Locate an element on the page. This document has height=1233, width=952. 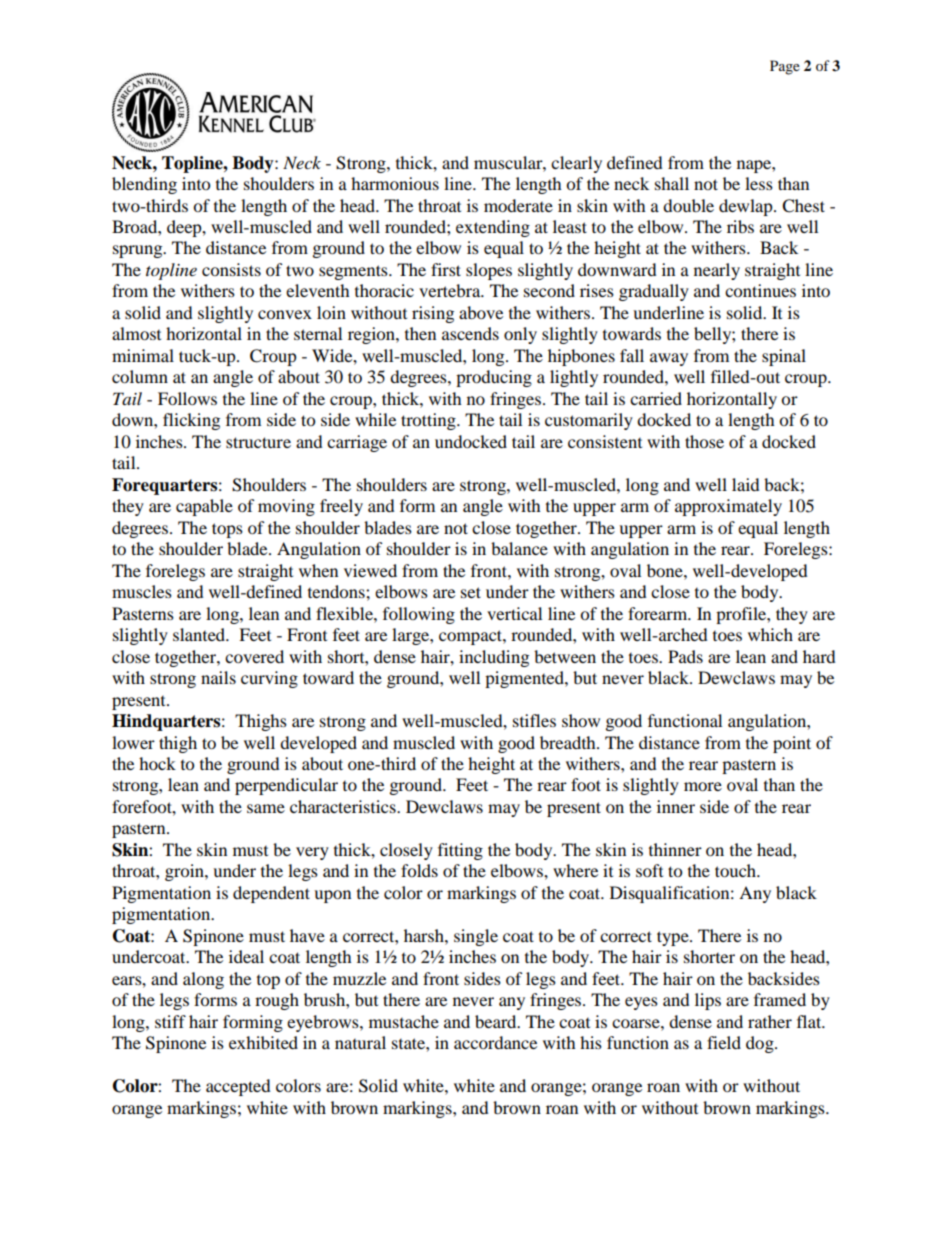
tops is located at coordinates (227, 530).
